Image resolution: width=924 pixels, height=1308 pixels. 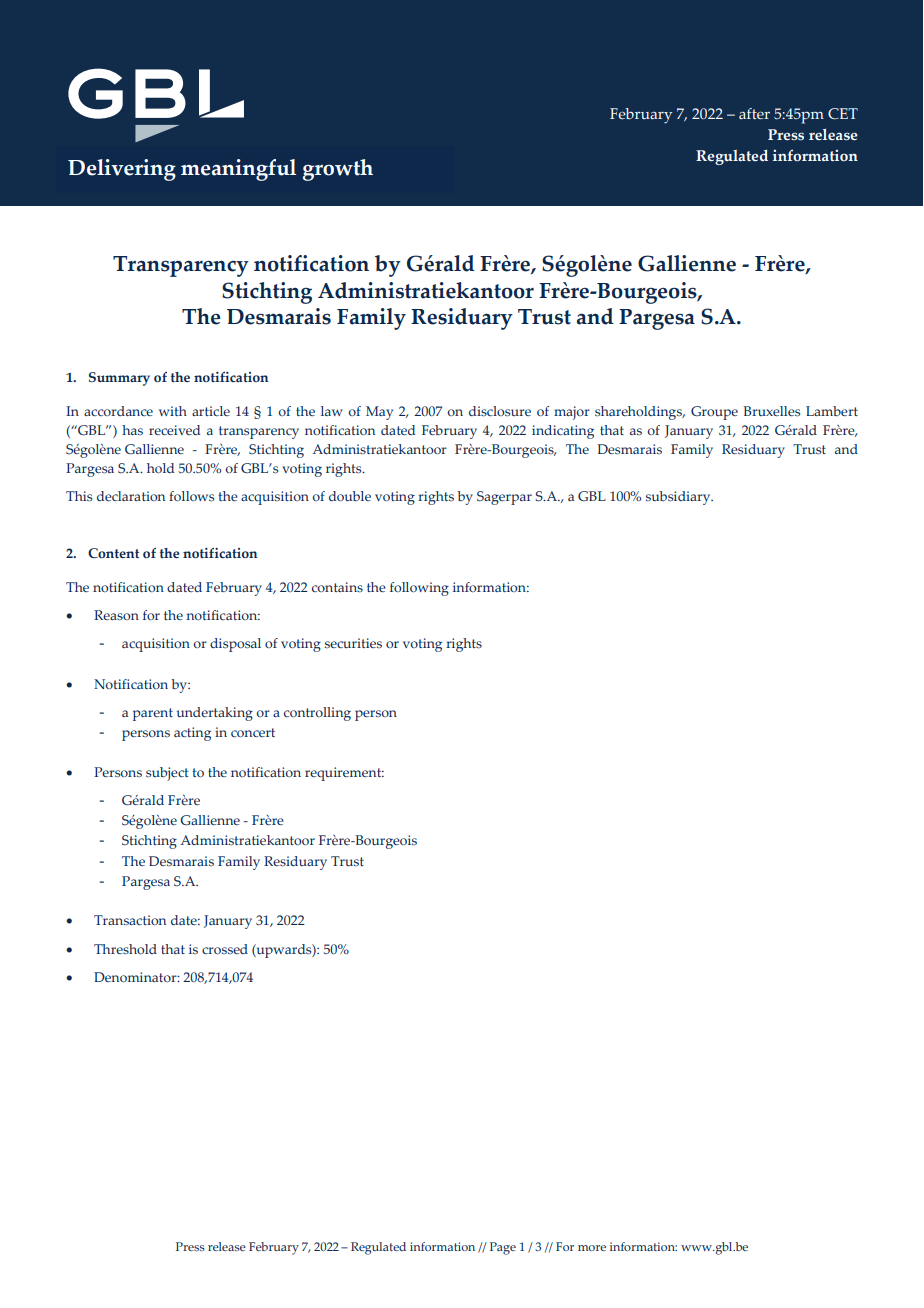 What do you see at coordinates (153, 714) in the screenshot?
I see `parent` at bounding box center [153, 714].
